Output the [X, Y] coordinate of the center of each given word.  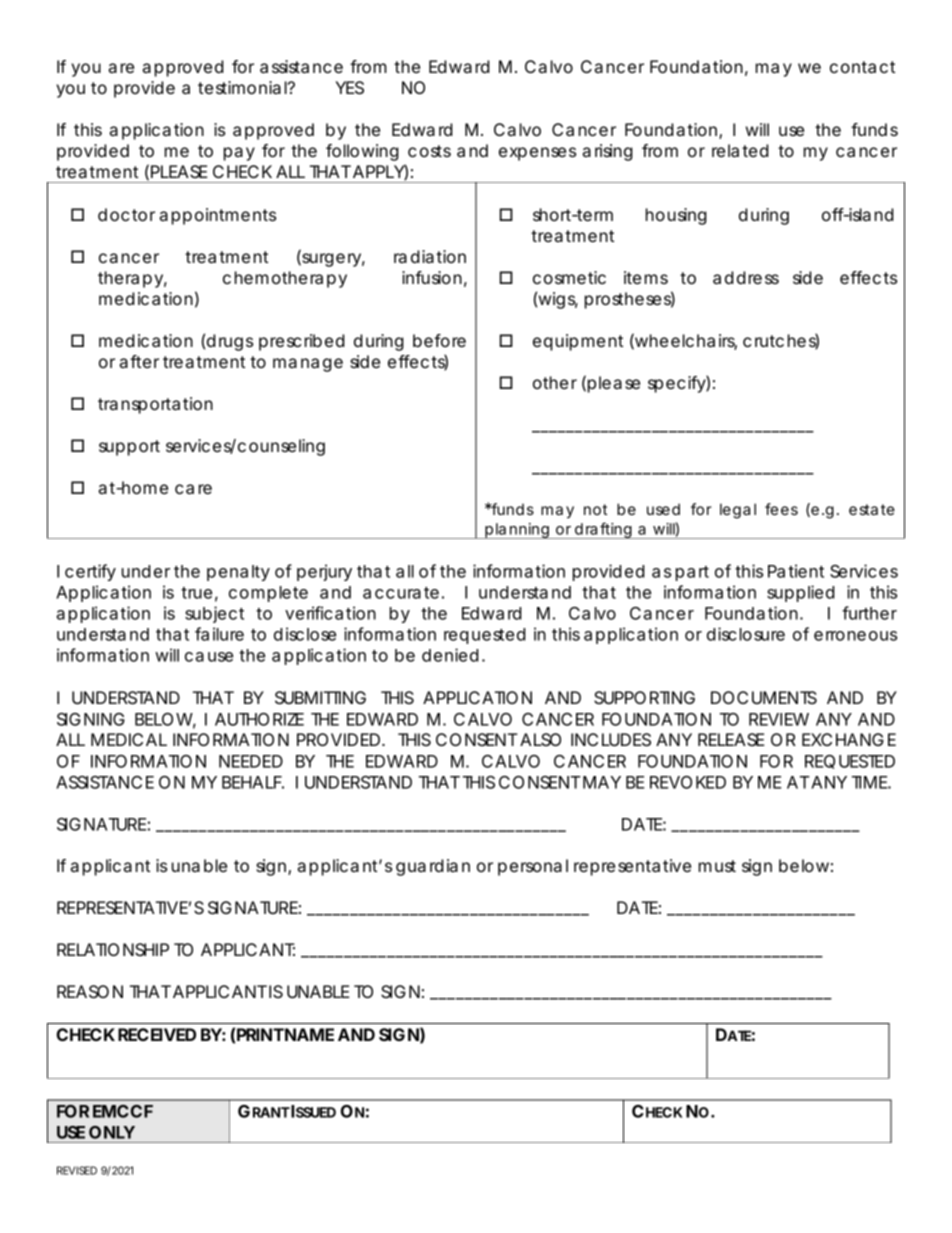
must [717, 866]
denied [450, 655]
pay [239, 154]
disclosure [746, 634]
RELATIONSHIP [113, 949]
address [746, 277]
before [439, 340]
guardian [433, 867]
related [740, 150]
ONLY [112, 1132]
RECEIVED [157, 1034]
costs [429, 151]
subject [214, 614]
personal [533, 867]
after [139, 361]
